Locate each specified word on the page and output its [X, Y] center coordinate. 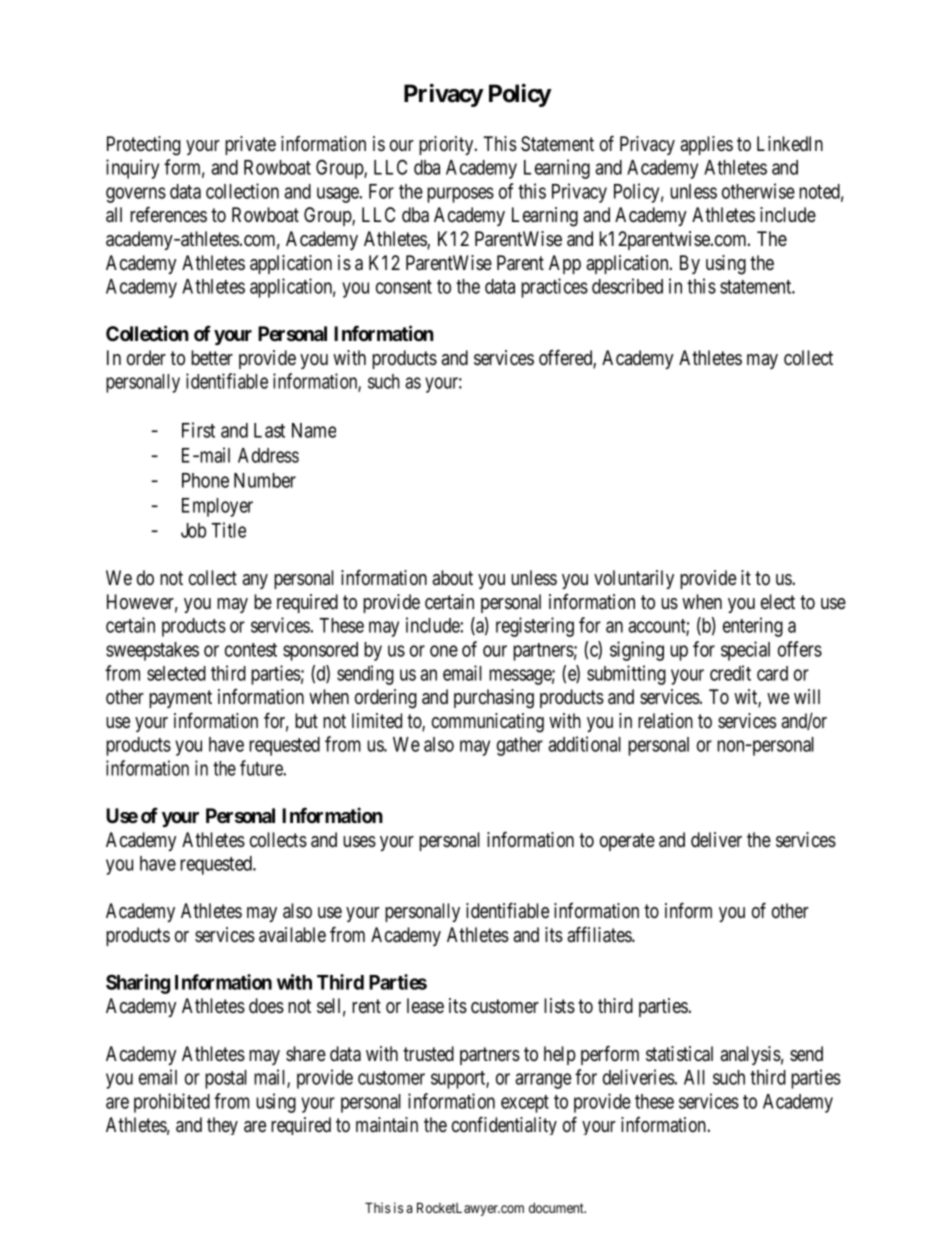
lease [425, 1006]
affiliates [600, 934]
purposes [460, 195]
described [627, 286]
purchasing [494, 699]
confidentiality [504, 1125]
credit [730, 673]
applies [706, 145]
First [198, 430]
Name [314, 430]
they [222, 1126]
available [292, 935]
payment [180, 699]
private [250, 145]
